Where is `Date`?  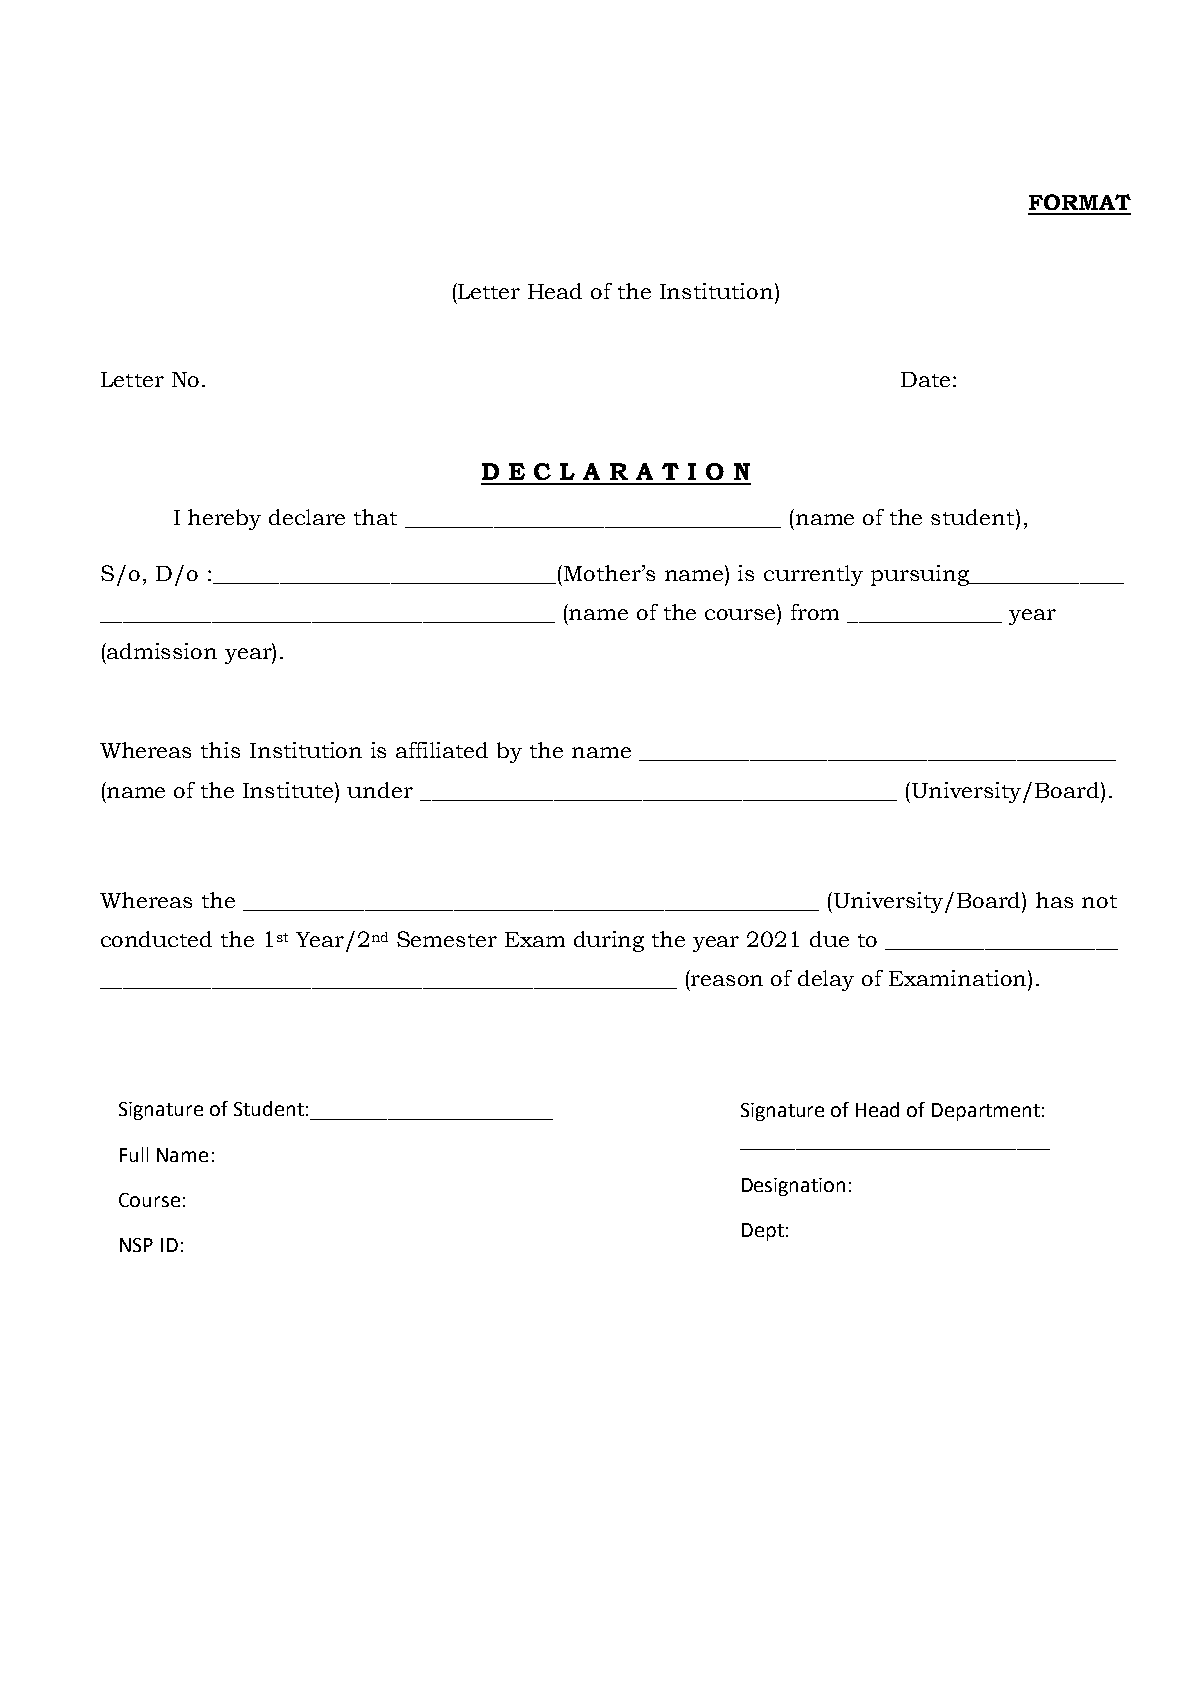 Date is located at coordinates (925, 379).
